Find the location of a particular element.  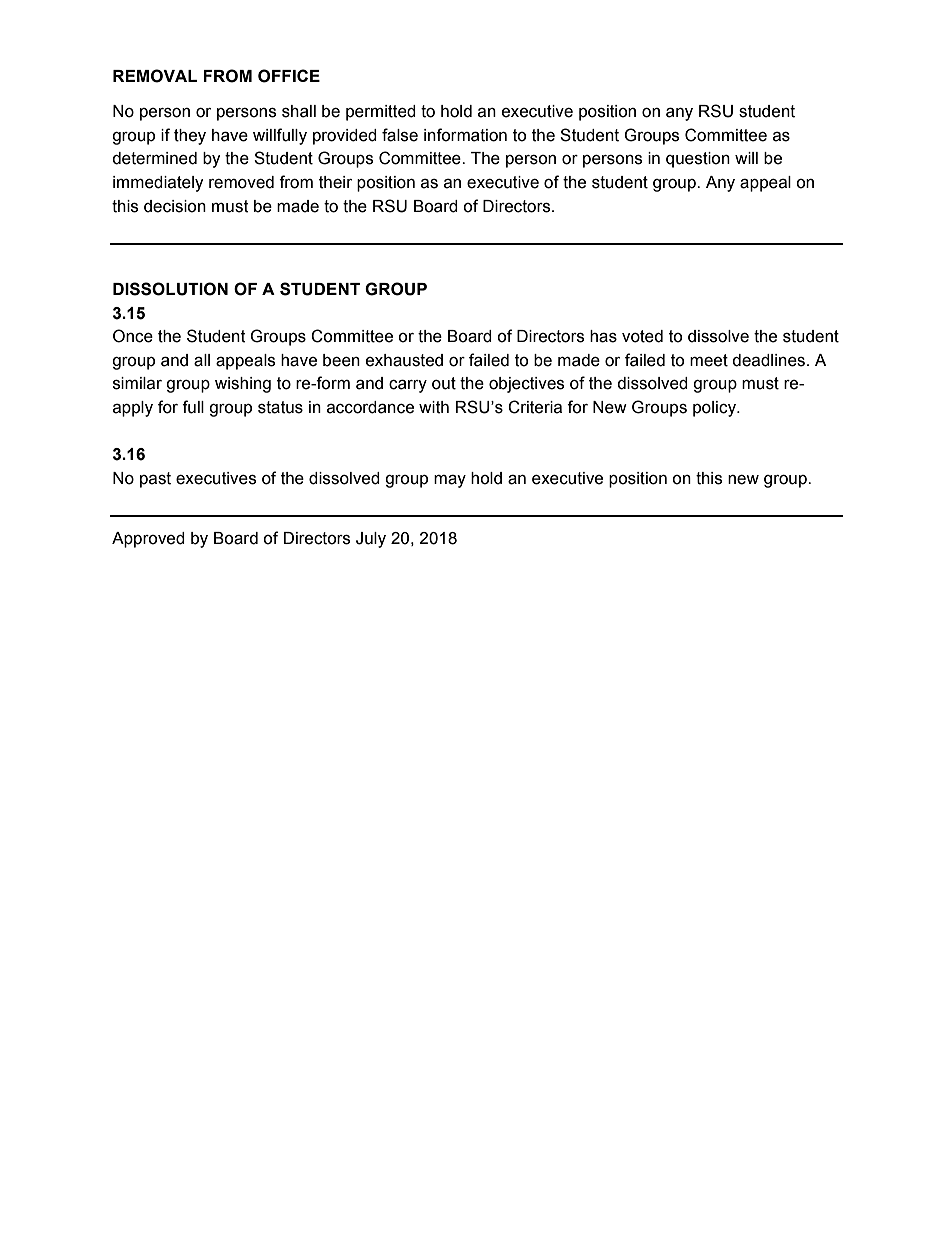

Approved is located at coordinates (148, 540).
